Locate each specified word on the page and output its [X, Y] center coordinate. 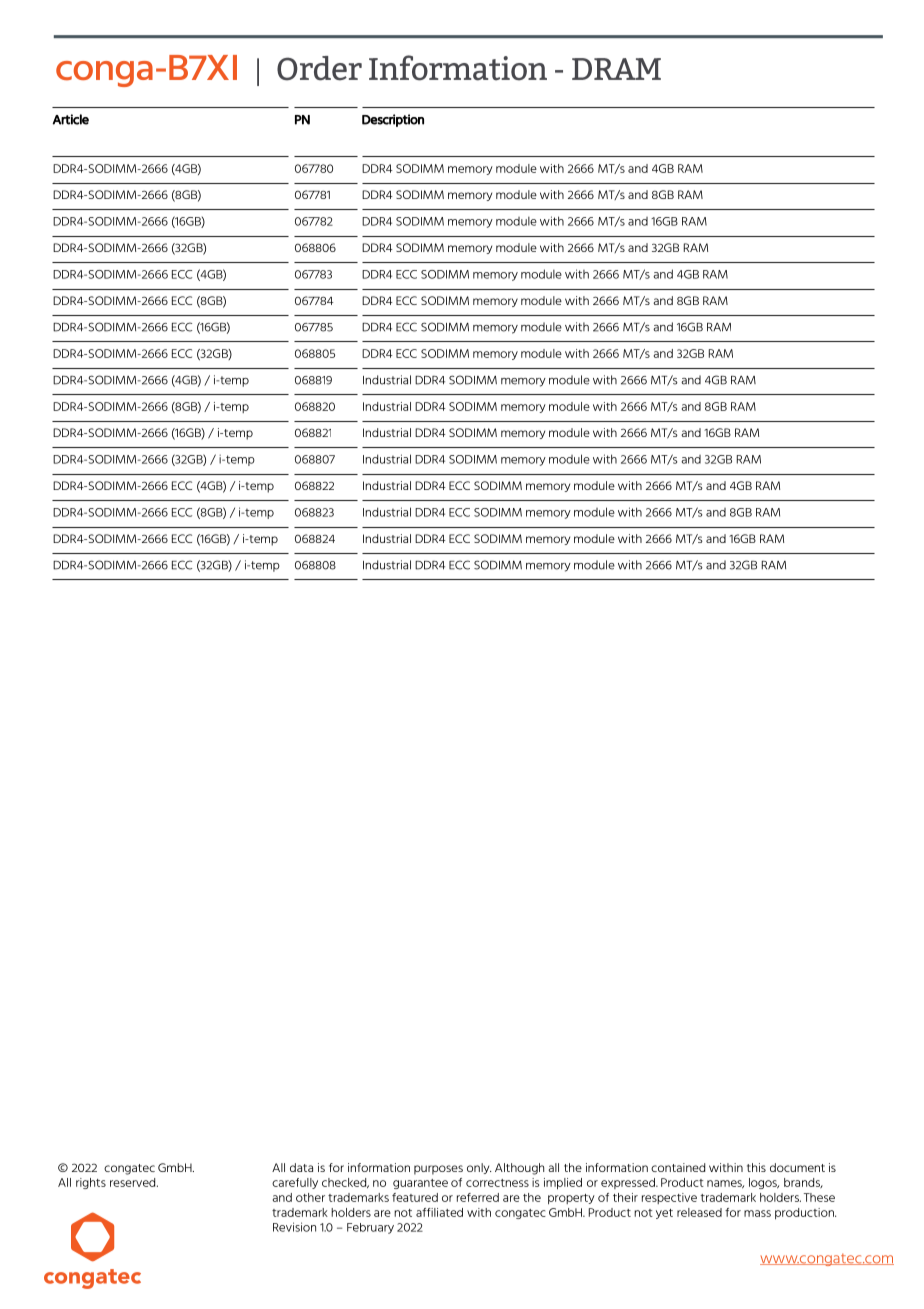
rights [91, 1183]
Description [393, 120]
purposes [438, 1170]
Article [70, 119]
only [479, 1168]
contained [678, 1167]
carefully [295, 1183]
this [756, 1167]
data [301, 1167]
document [797, 1167]
